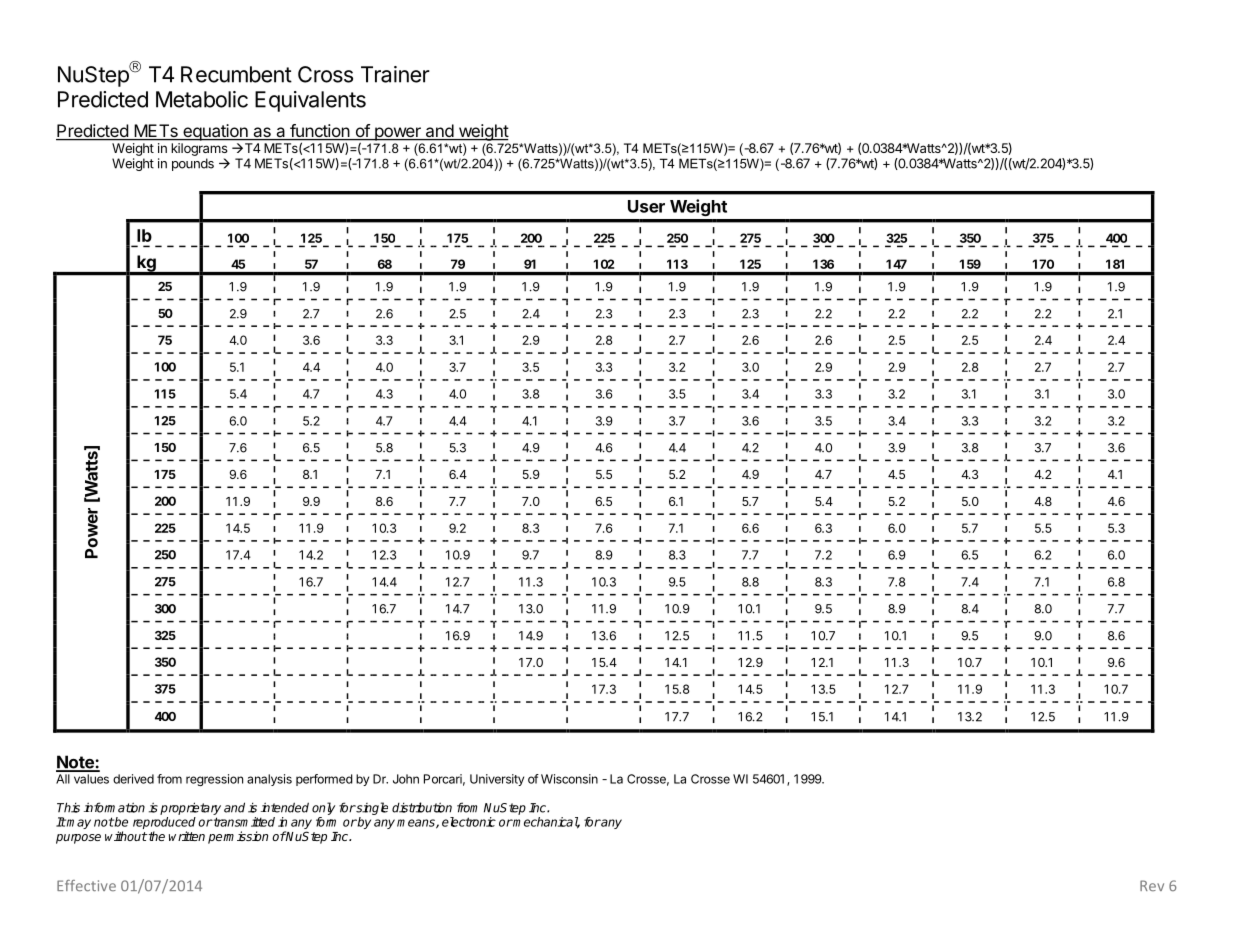 This screenshot has width=1233, height=952. What do you see at coordinates (497, 780) in the screenshot?
I see `University` at bounding box center [497, 780].
